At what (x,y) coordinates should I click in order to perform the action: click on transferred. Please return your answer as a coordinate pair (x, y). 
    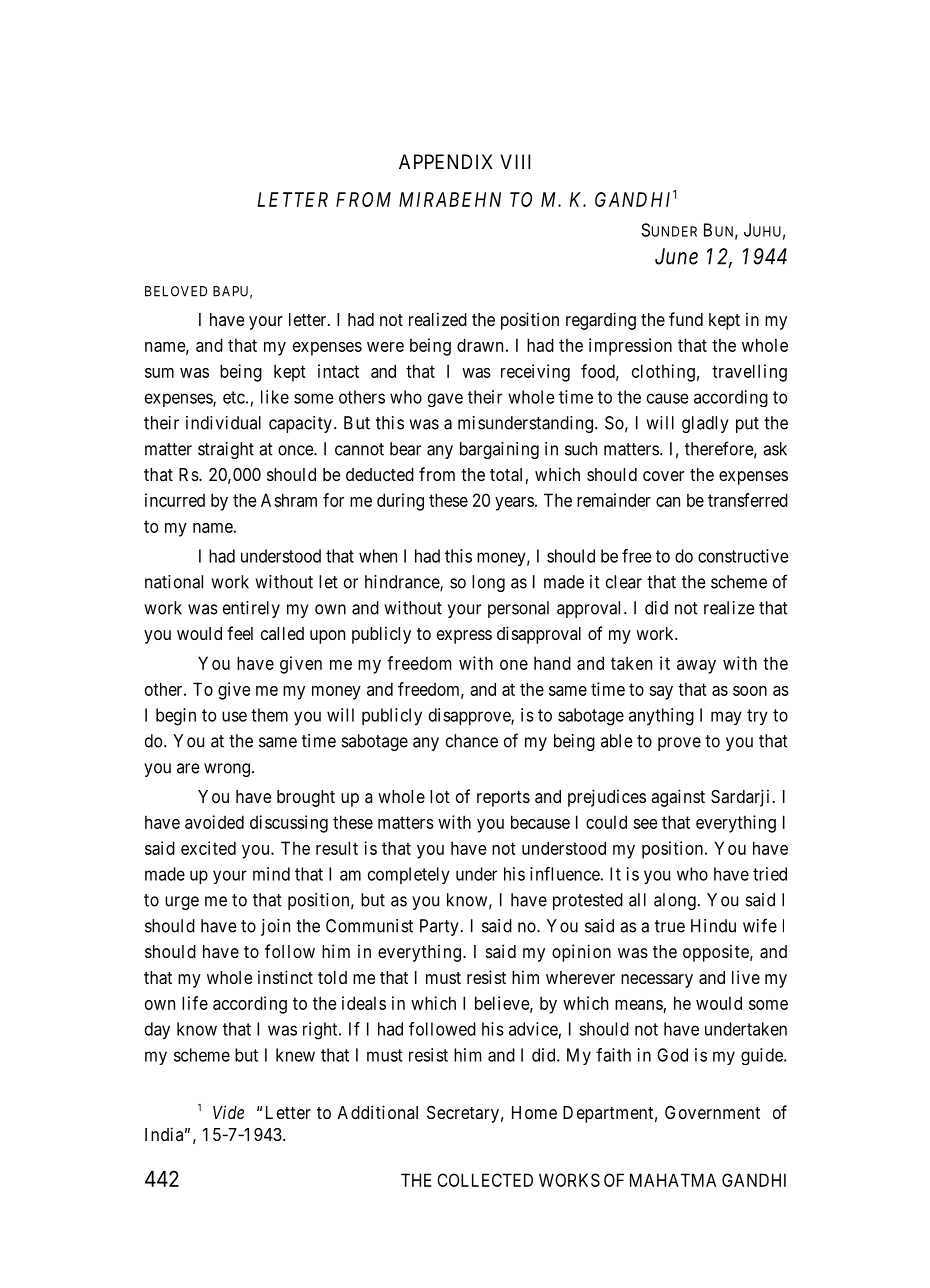
    Looking at the image, I should click on (748, 500).
